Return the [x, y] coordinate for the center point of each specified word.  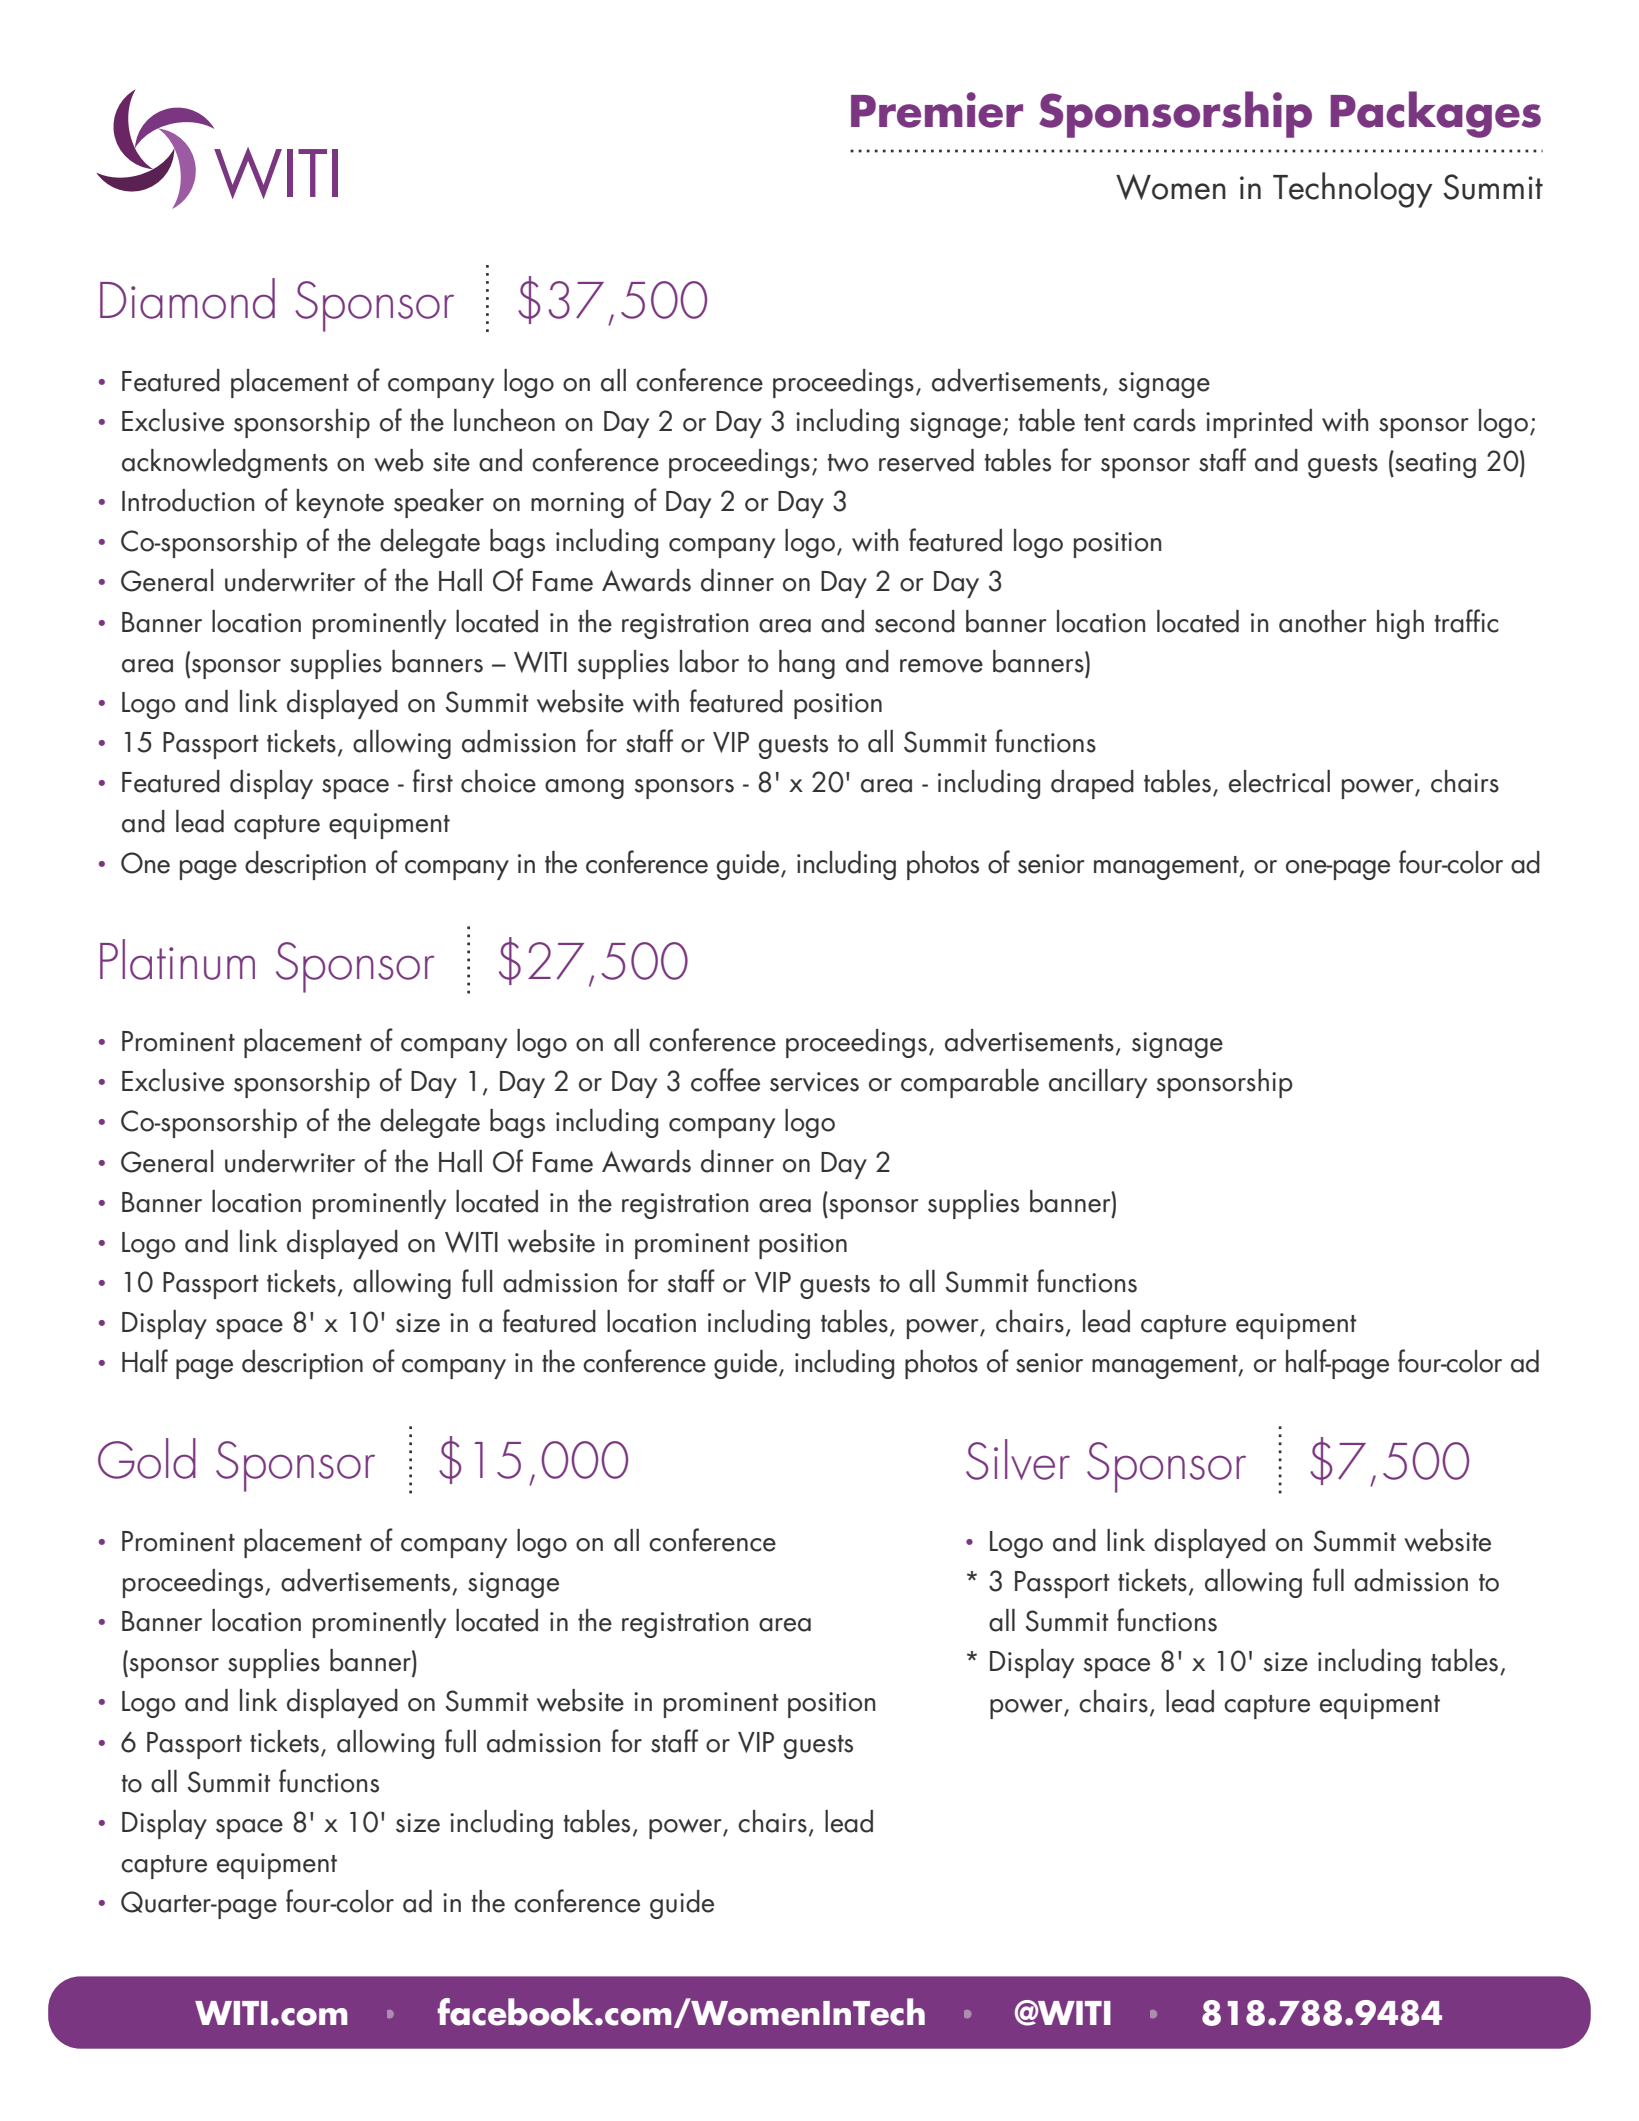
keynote [340, 503]
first [433, 781]
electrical [1279, 781]
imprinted [1259, 423]
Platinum [177, 959]
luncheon [504, 420]
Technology [1353, 190]
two [847, 463]
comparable [970, 1083]
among [584, 789]
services [814, 1082]
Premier [937, 110]
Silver [1018, 1459]
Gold [147, 1458]
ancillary [1098, 1083]
